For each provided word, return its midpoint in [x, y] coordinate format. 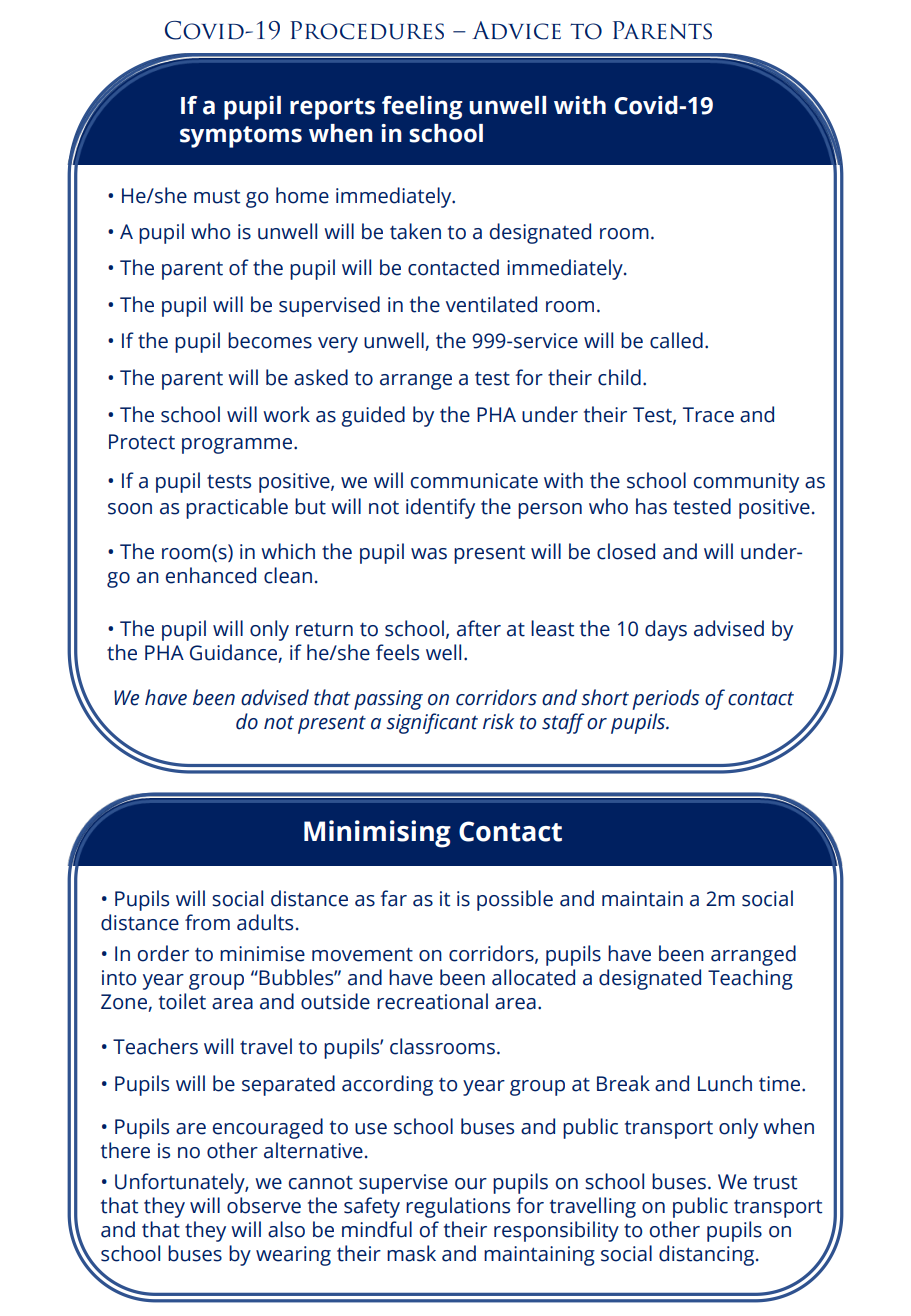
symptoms [241, 137]
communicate [474, 481]
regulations [458, 1207]
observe [264, 1205]
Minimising [377, 834]
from [207, 922]
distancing [706, 1255]
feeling [422, 108]
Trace [708, 415]
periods [665, 699]
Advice [516, 30]
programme [238, 446]
